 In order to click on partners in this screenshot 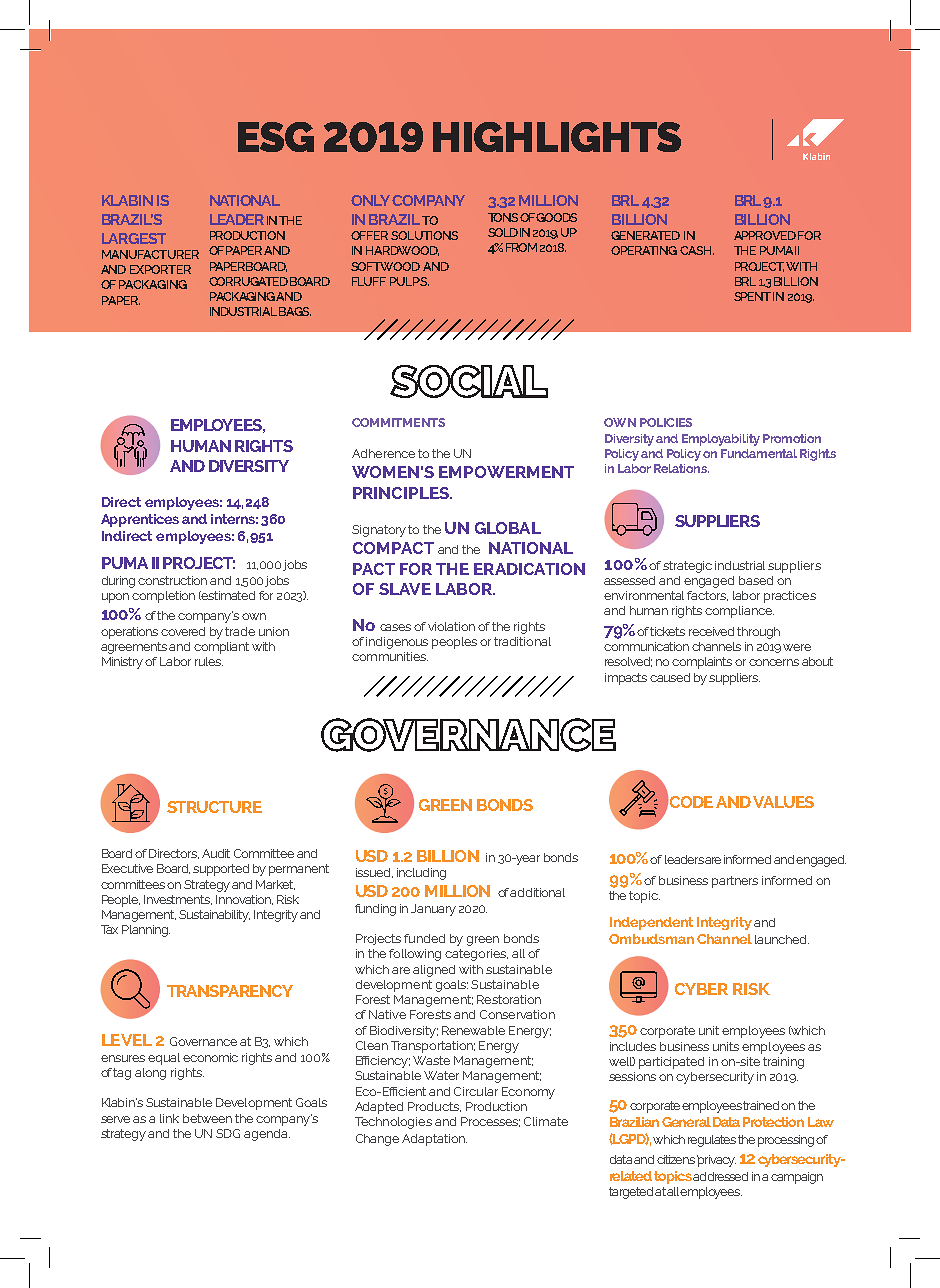, I will do `click(735, 882)`.
